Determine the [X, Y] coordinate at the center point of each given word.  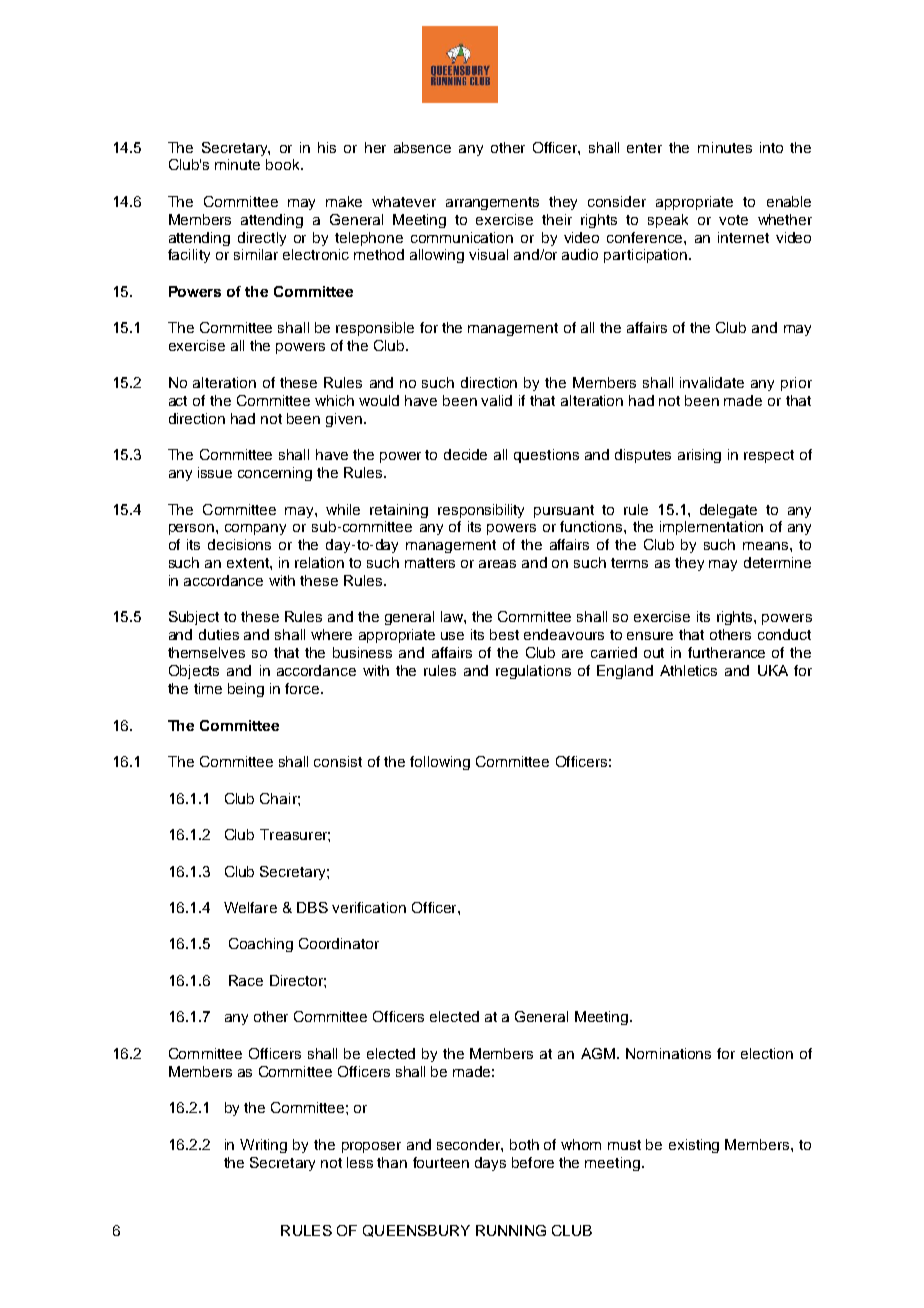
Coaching [261, 945]
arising [699, 456]
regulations [533, 672]
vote [733, 220]
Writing [263, 1146]
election [767, 1053]
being [246, 690]
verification [369, 907]
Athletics [688, 670]
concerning [275, 474]
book [284, 164]
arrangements [492, 203]
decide [465, 454]
